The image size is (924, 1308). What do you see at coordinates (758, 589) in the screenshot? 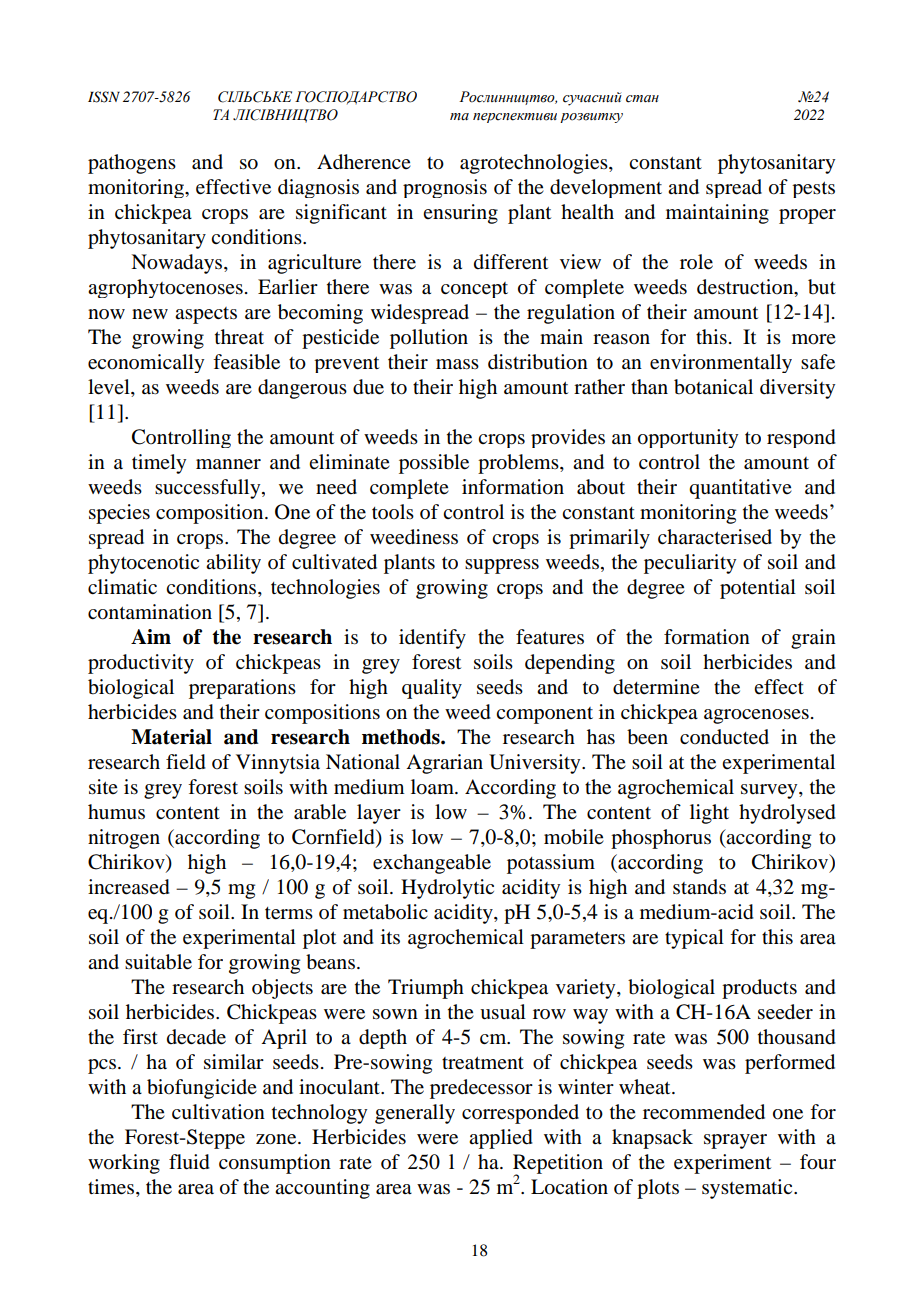
I see `potential` at bounding box center [758, 589].
